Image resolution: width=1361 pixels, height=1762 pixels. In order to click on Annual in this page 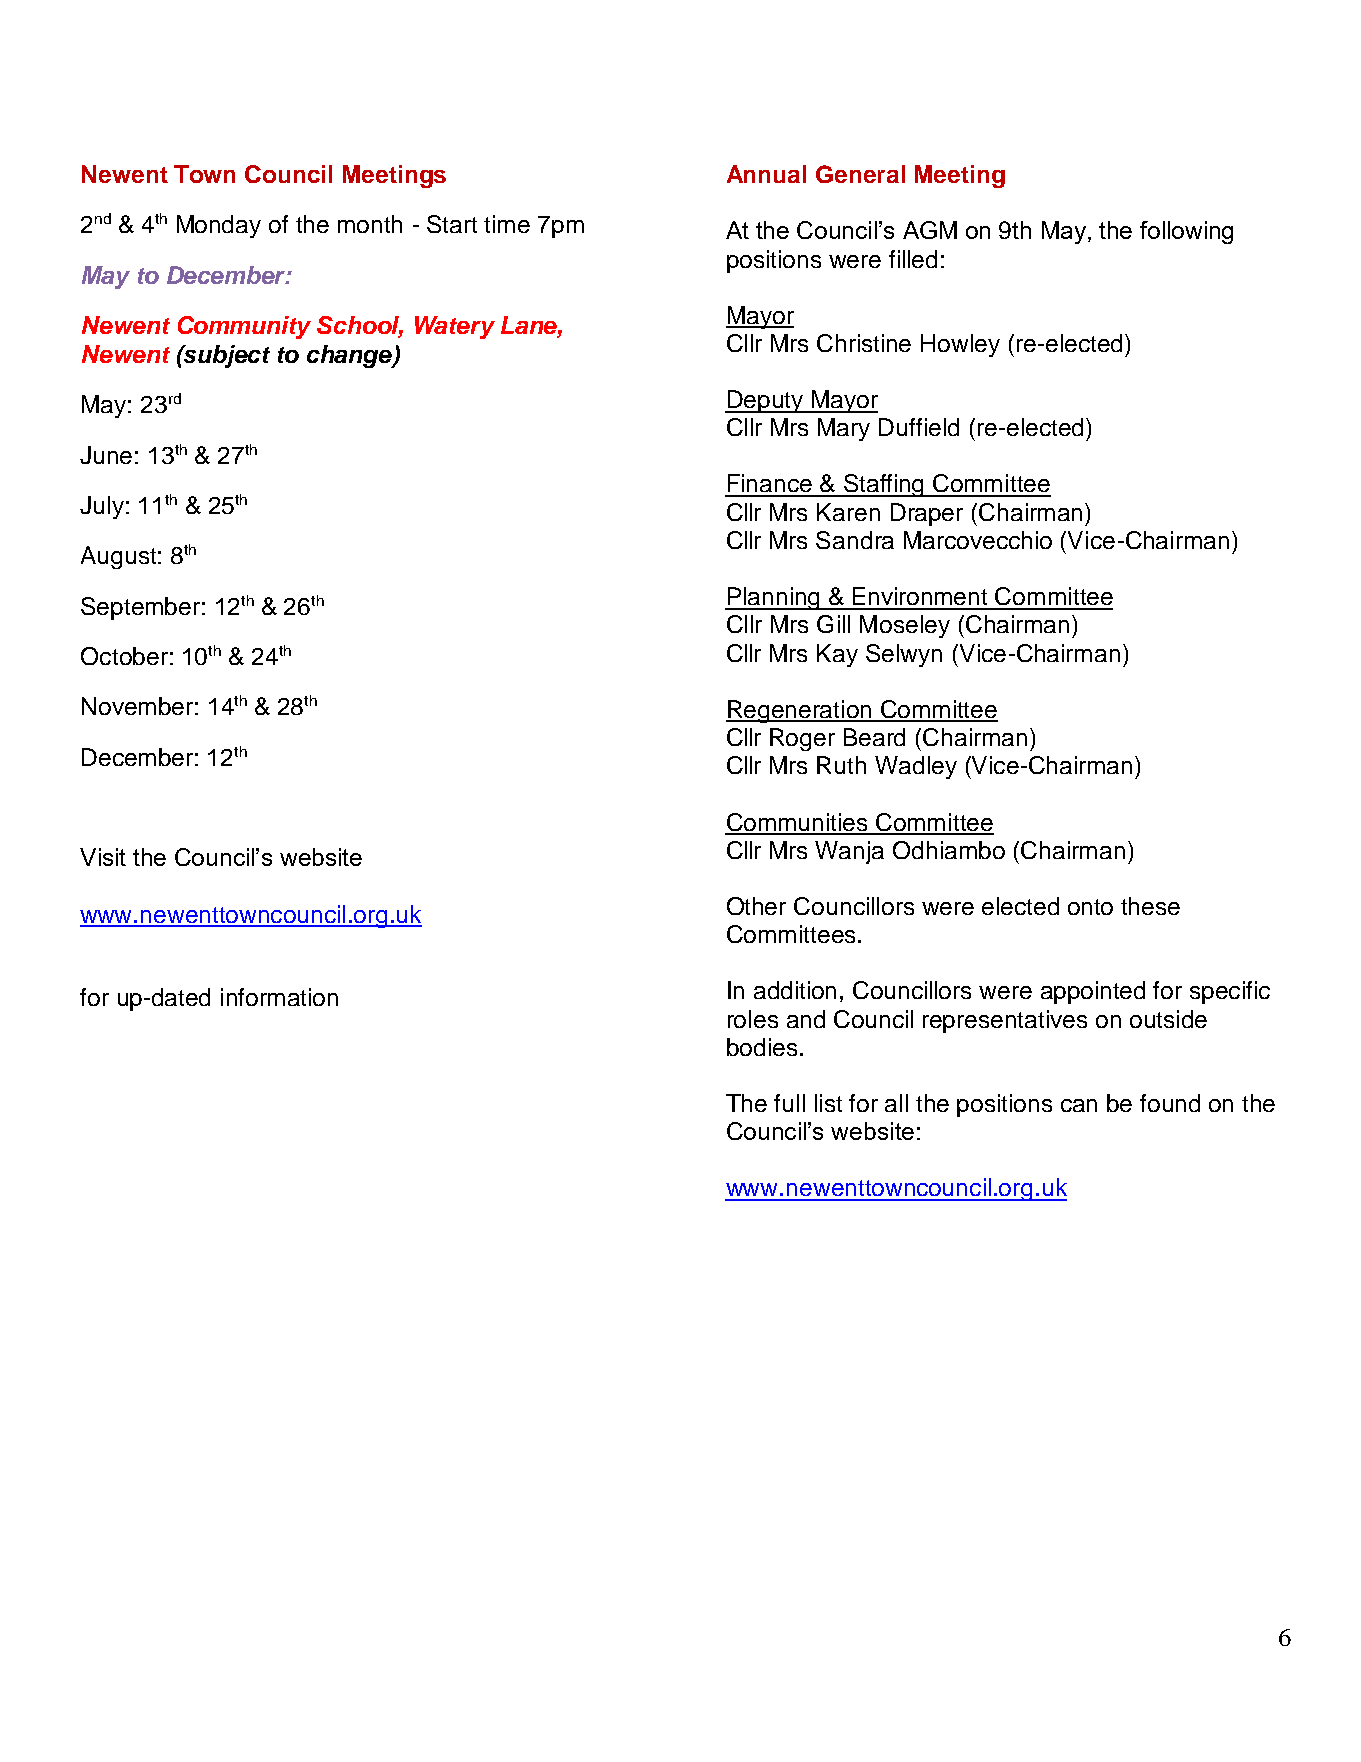, I will do `click(766, 174)`.
